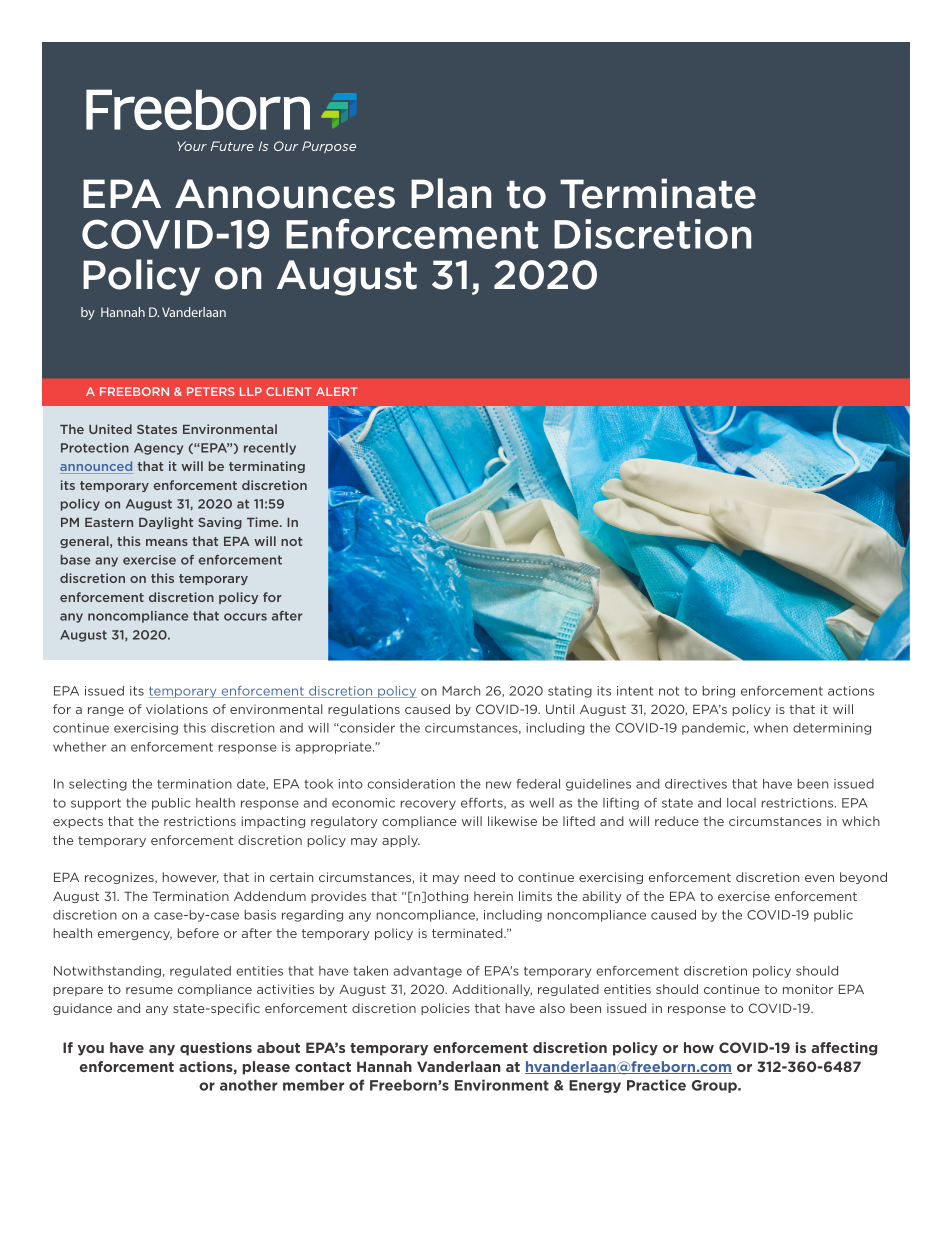 The height and width of the page is (1233, 952). I want to click on March, so click(461, 691).
